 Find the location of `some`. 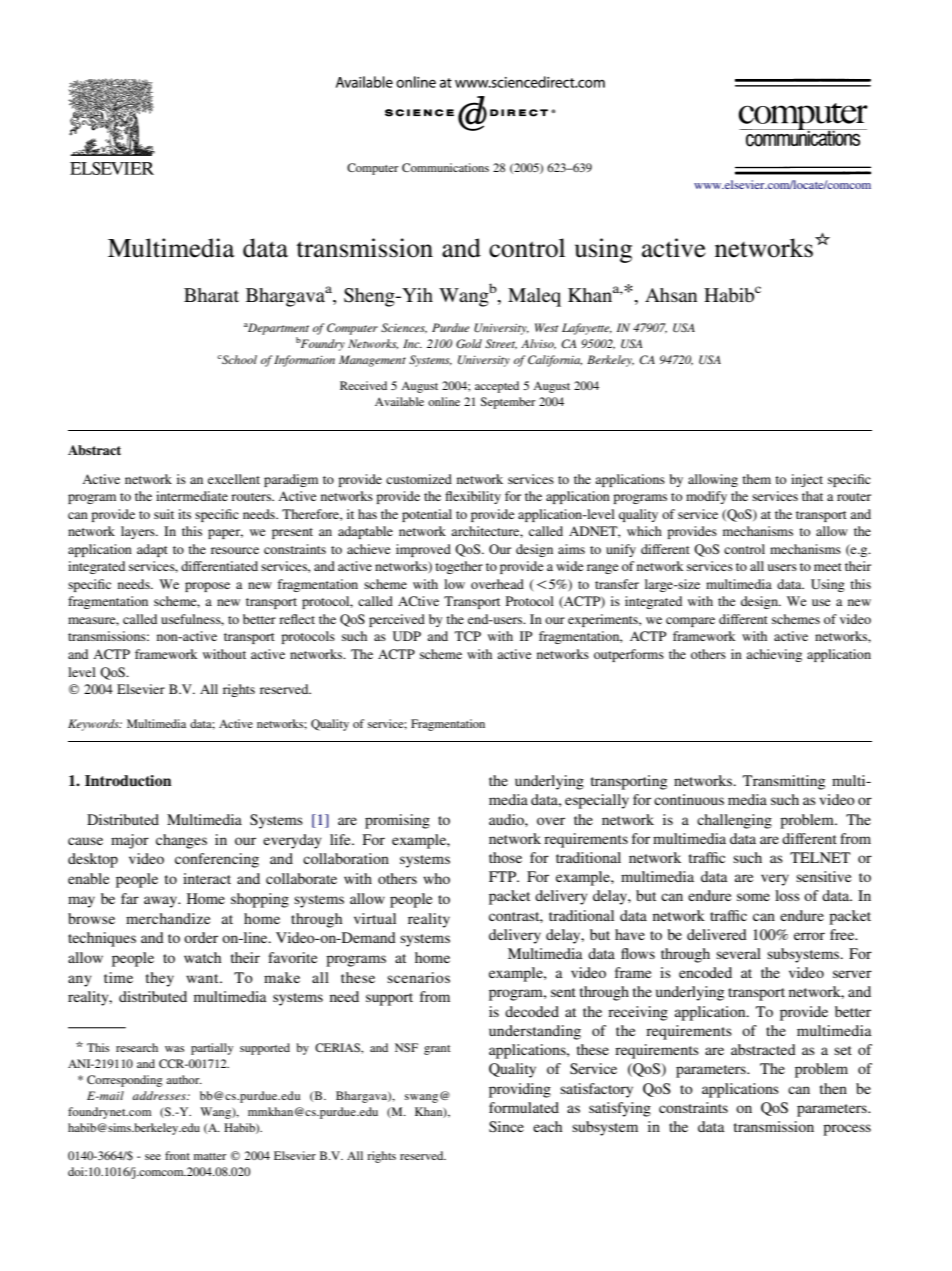

some is located at coordinates (753, 897).
